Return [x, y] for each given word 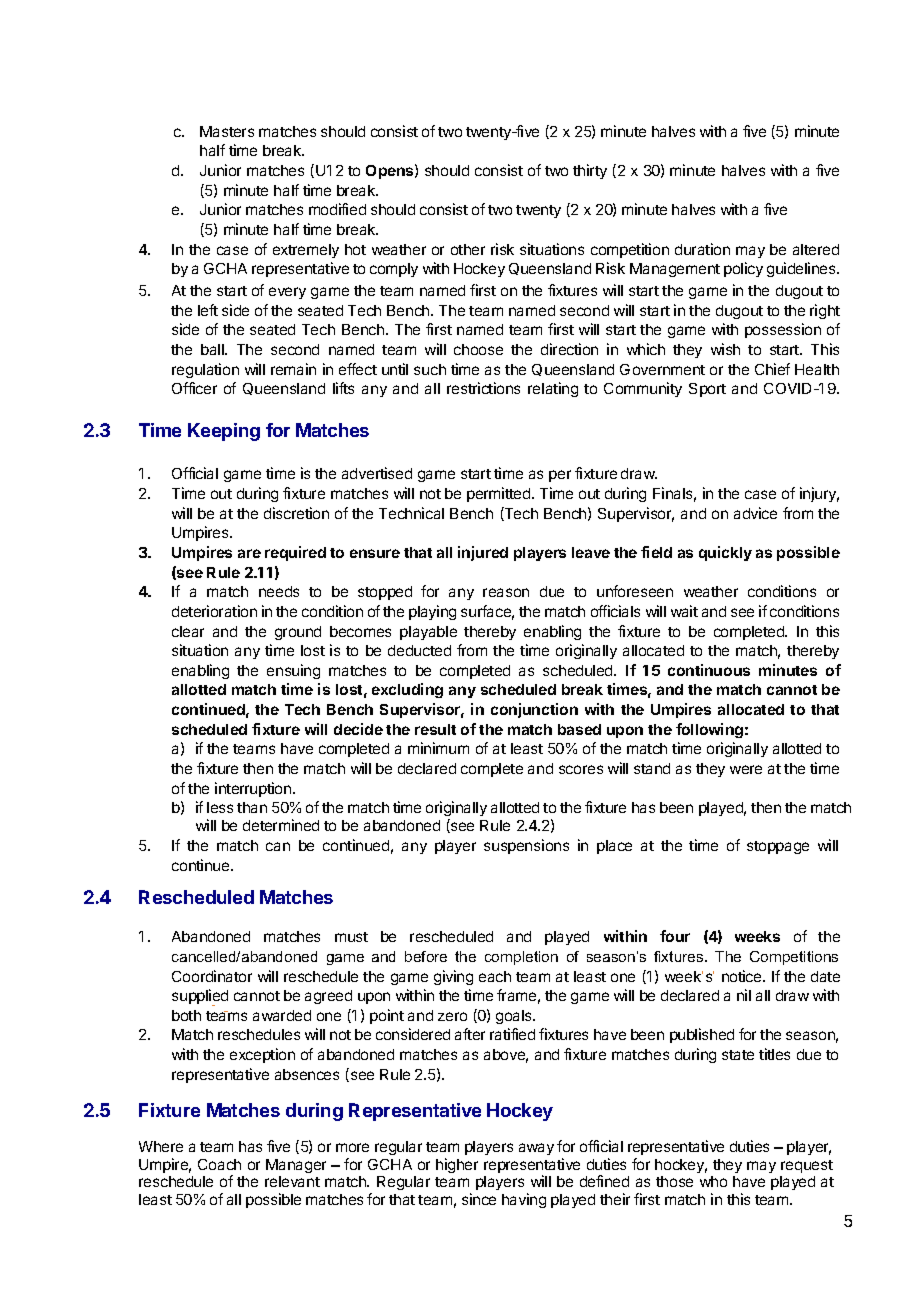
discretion [296, 513]
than [252, 807]
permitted [500, 494]
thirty [590, 171]
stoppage [778, 847]
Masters [227, 131]
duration [702, 249]
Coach [219, 1164]
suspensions [526, 846]
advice [755, 513]
